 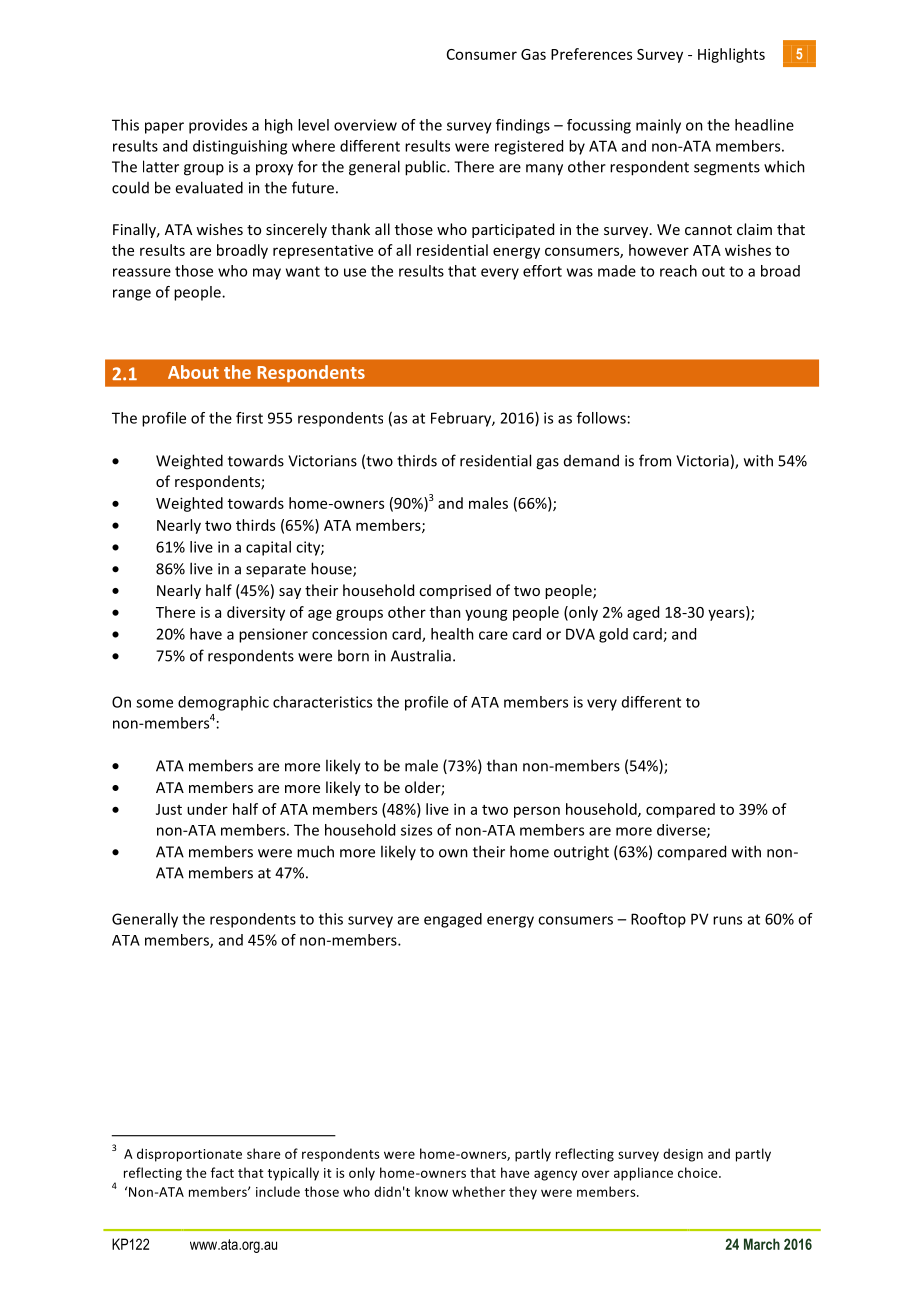 What do you see at coordinates (542, 271) in the screenshot?
I see `effort` at bounding box center [542, 271].
